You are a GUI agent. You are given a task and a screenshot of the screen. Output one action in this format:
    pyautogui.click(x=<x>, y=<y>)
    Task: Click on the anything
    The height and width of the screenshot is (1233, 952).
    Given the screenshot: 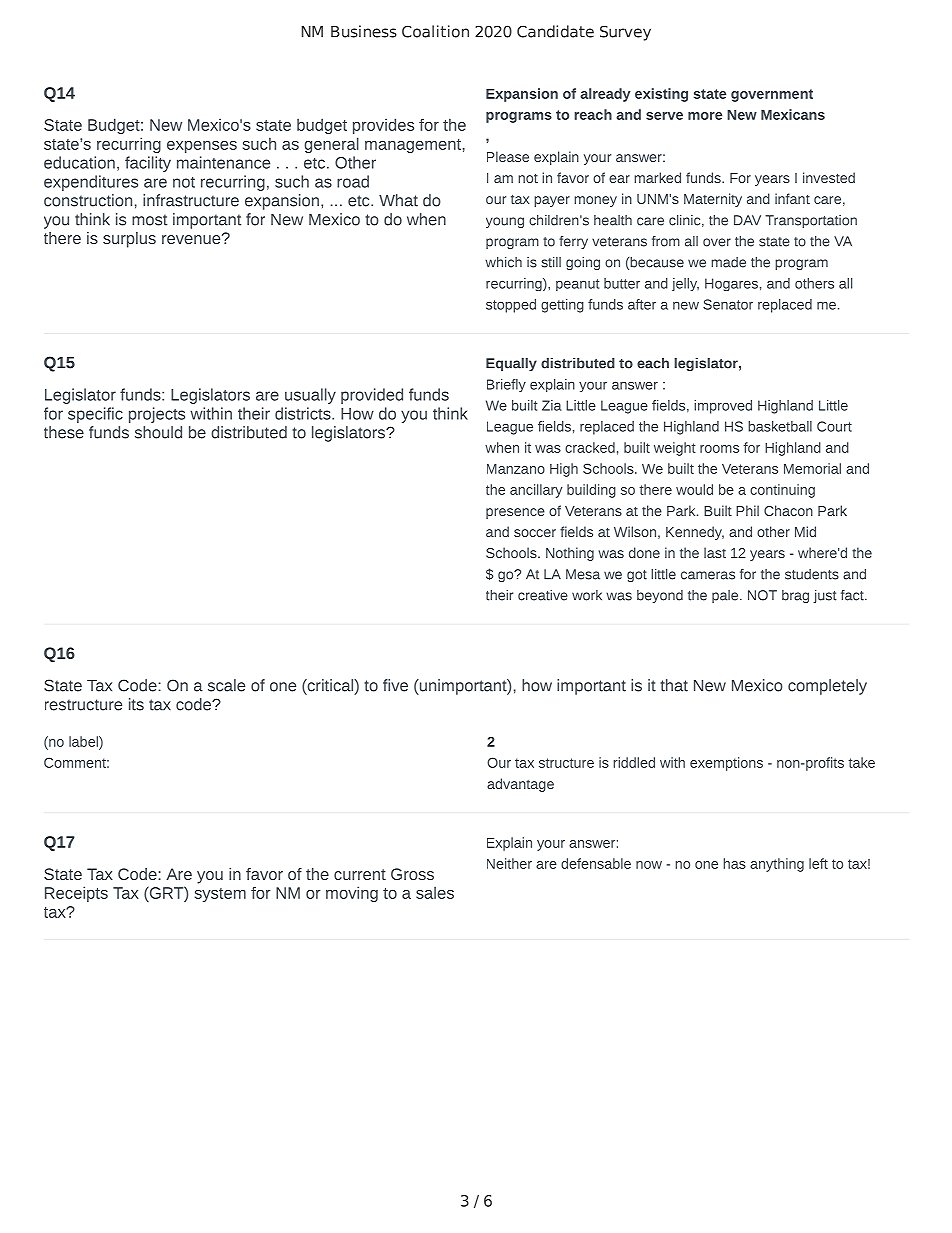 What is the action you would take?
    pyautogui.click(x=777, y=865)
